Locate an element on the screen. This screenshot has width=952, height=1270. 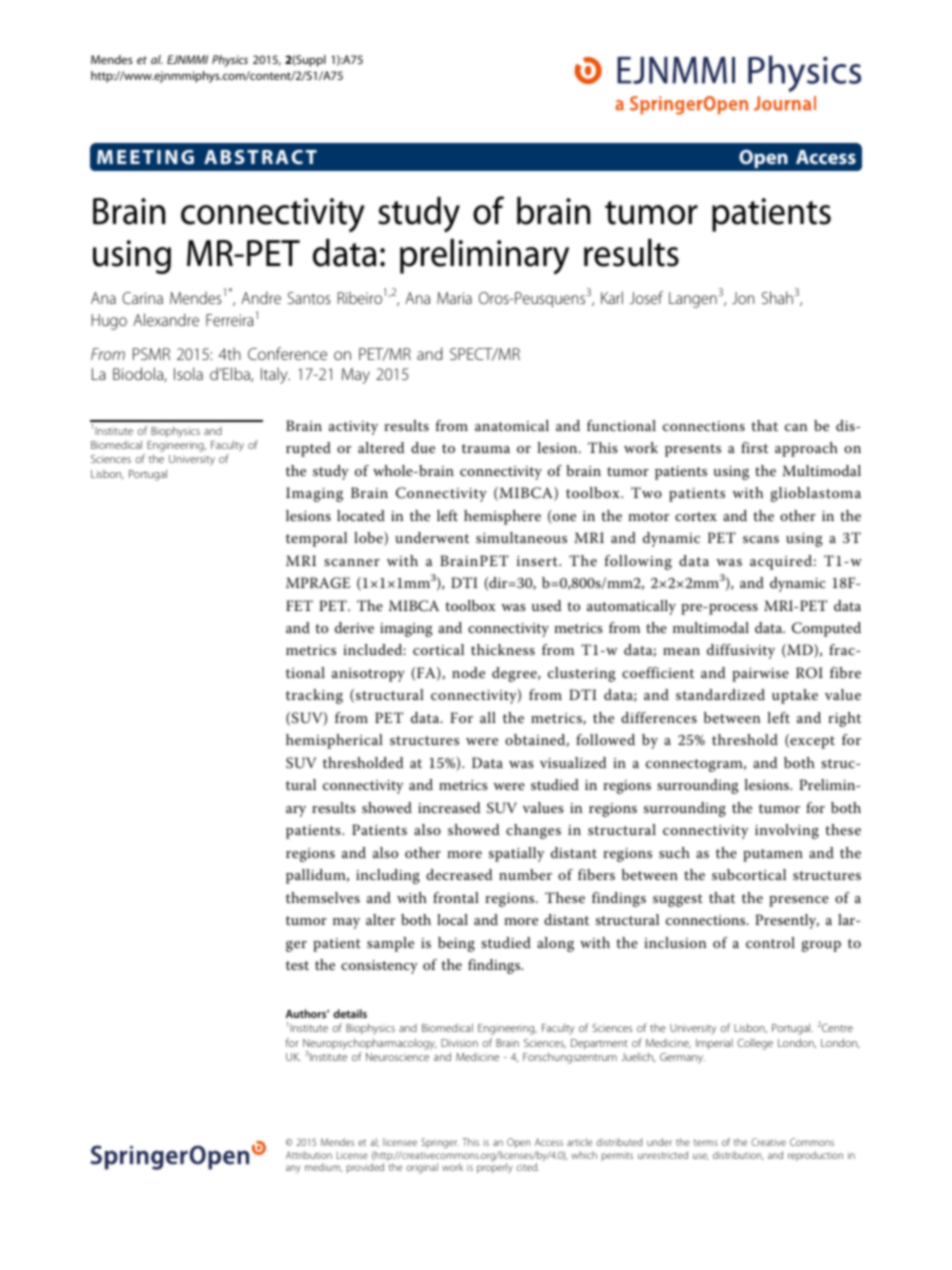
Carina is located at coordinates (142, 298).
